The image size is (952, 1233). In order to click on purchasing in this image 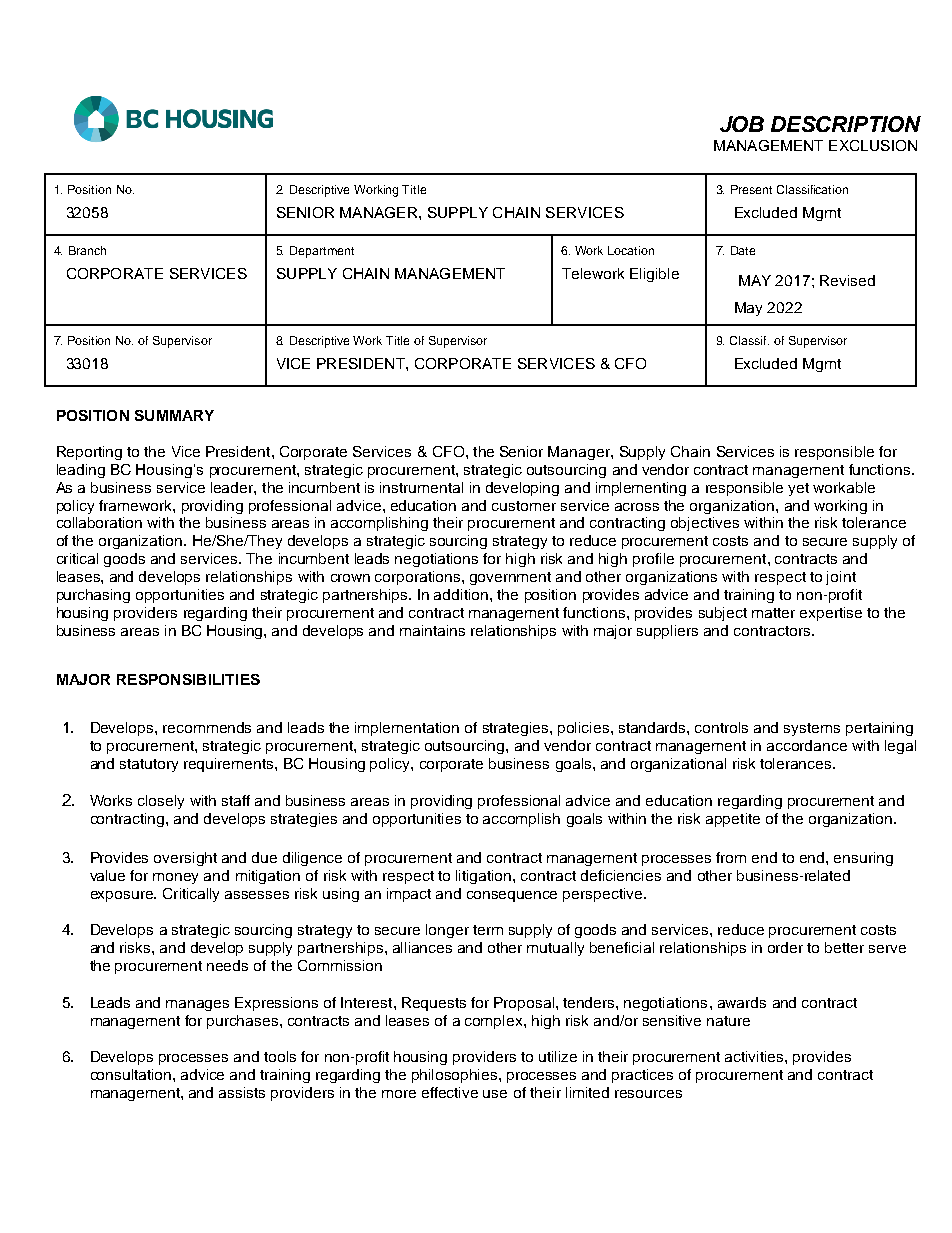, I will do `click(93, 596)`.
